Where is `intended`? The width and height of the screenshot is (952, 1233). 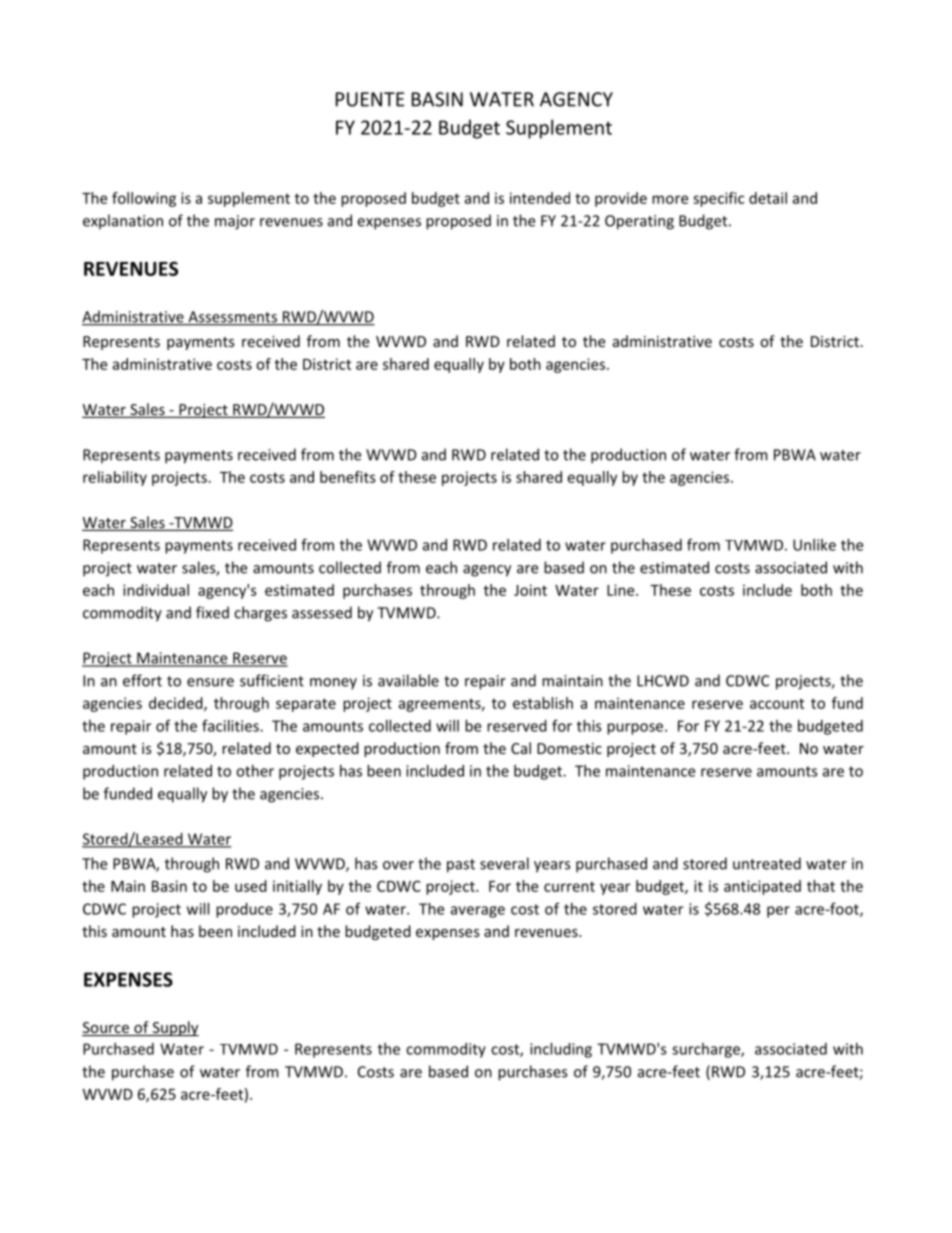
intended is located at coordinates (540, 198).
